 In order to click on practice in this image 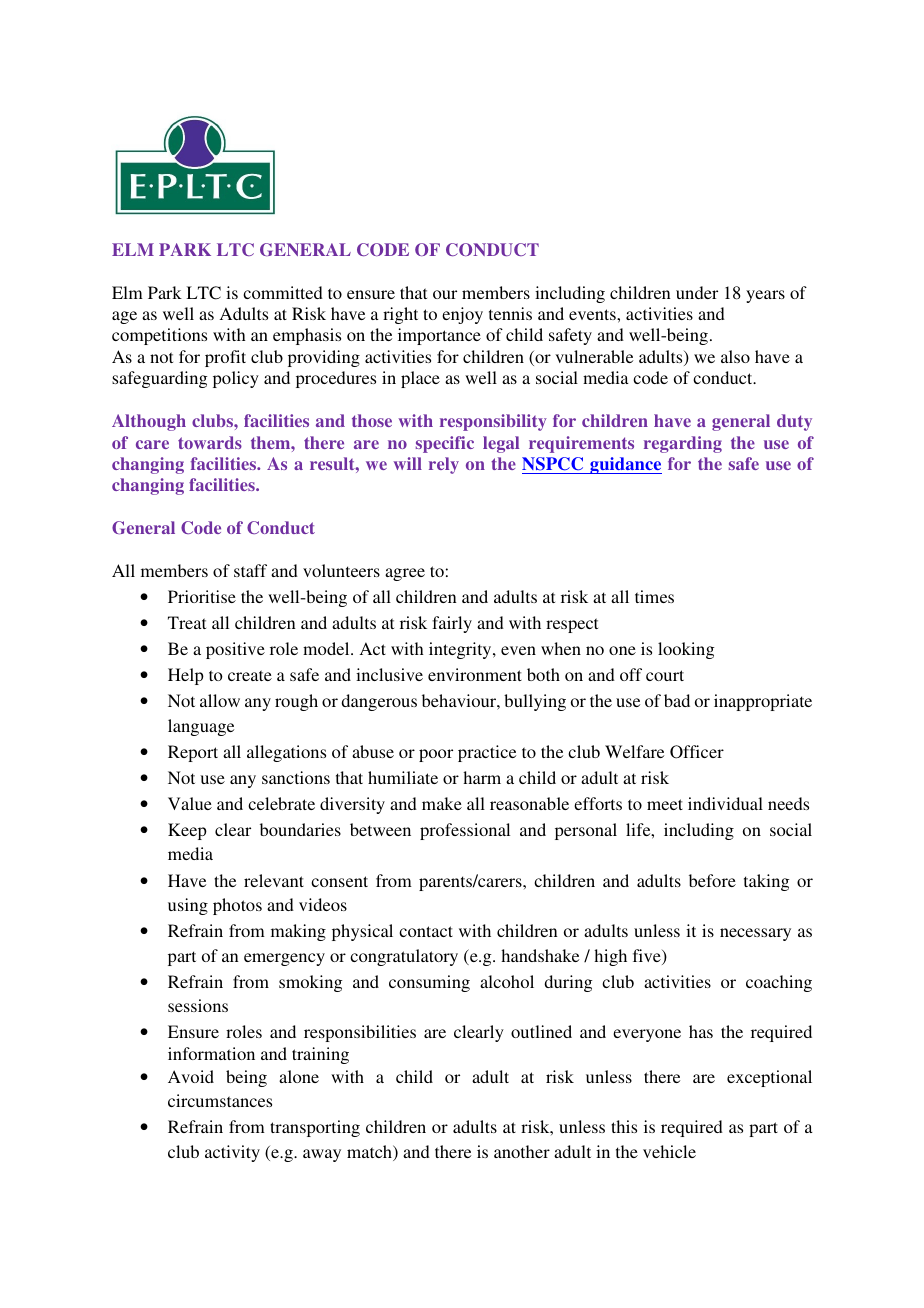, I will do `click(487, 753)`.
